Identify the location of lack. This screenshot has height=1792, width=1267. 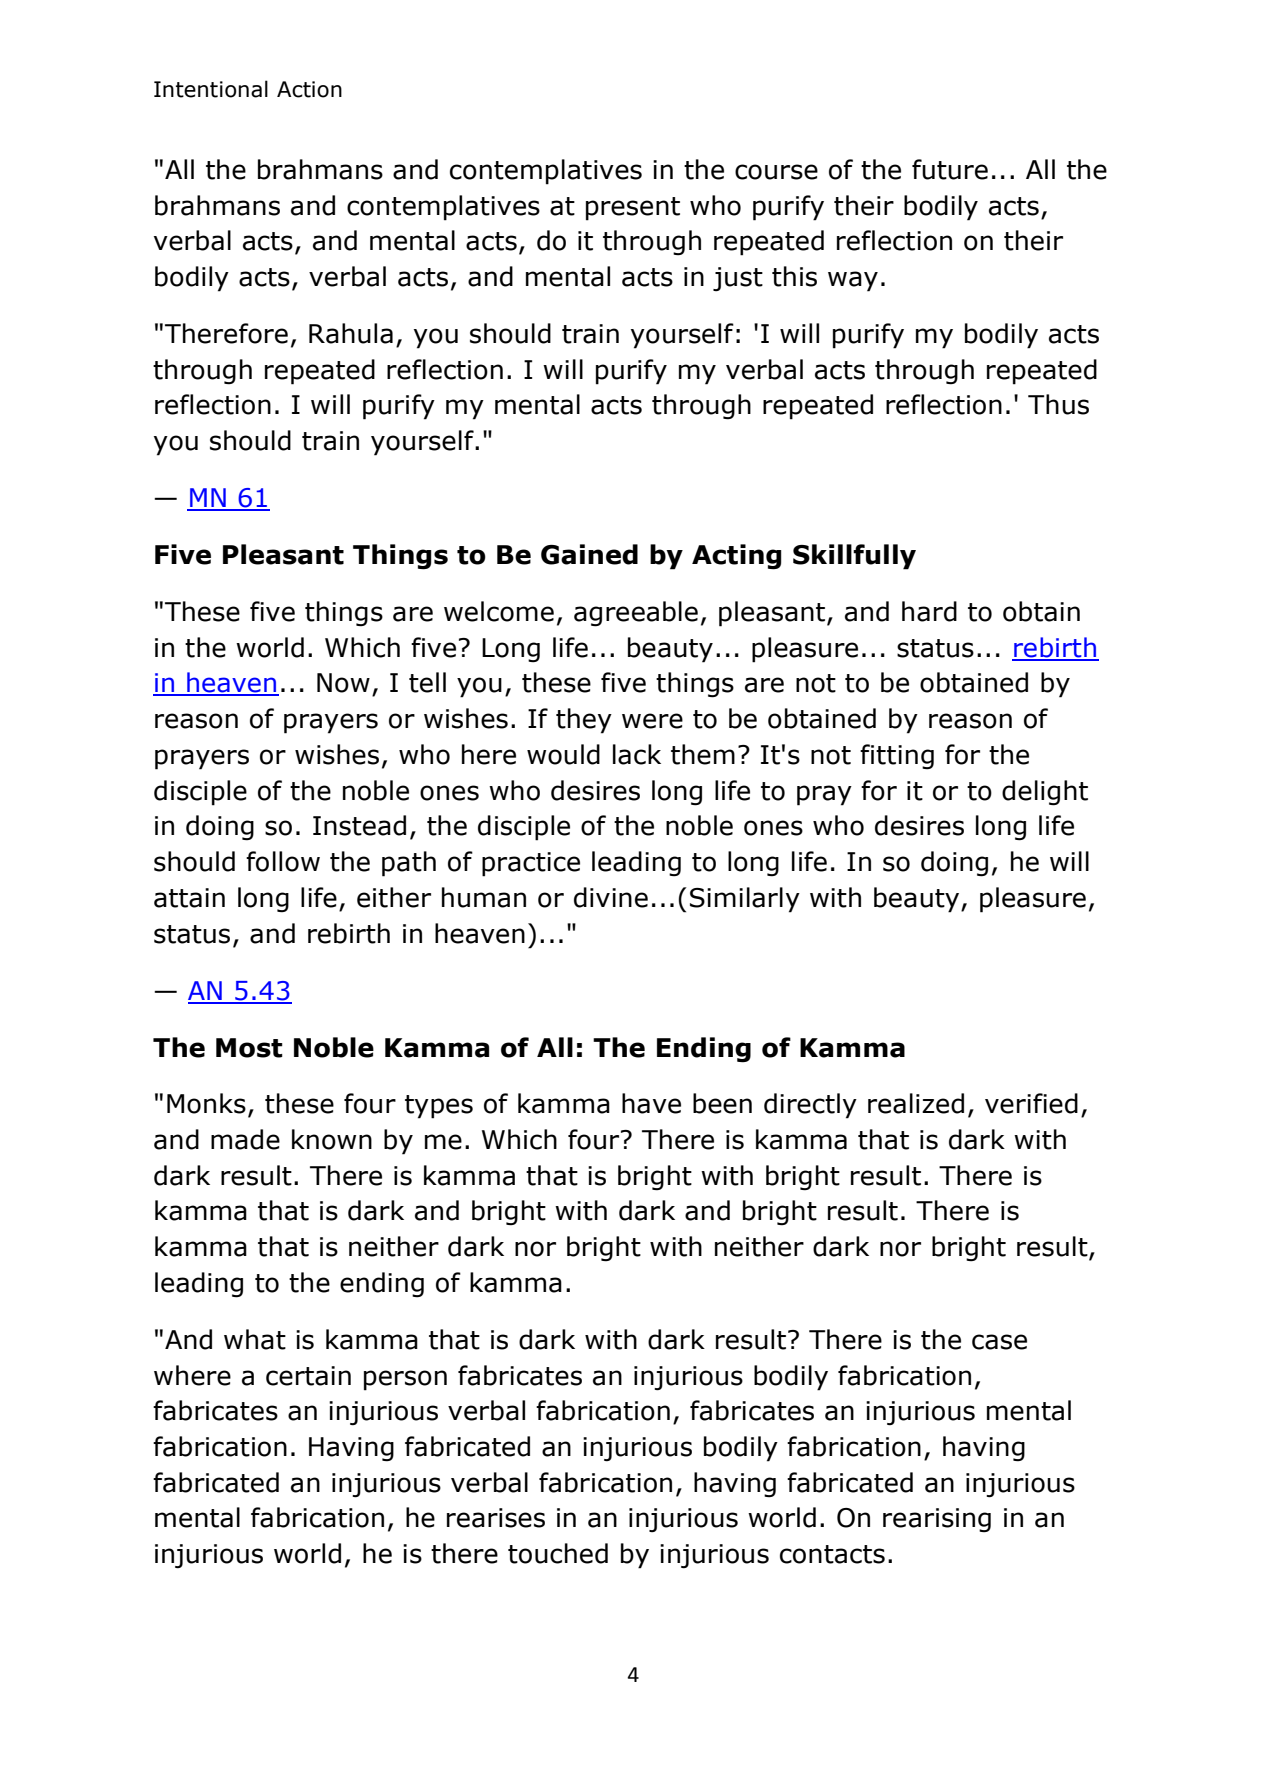
(637, 754).
